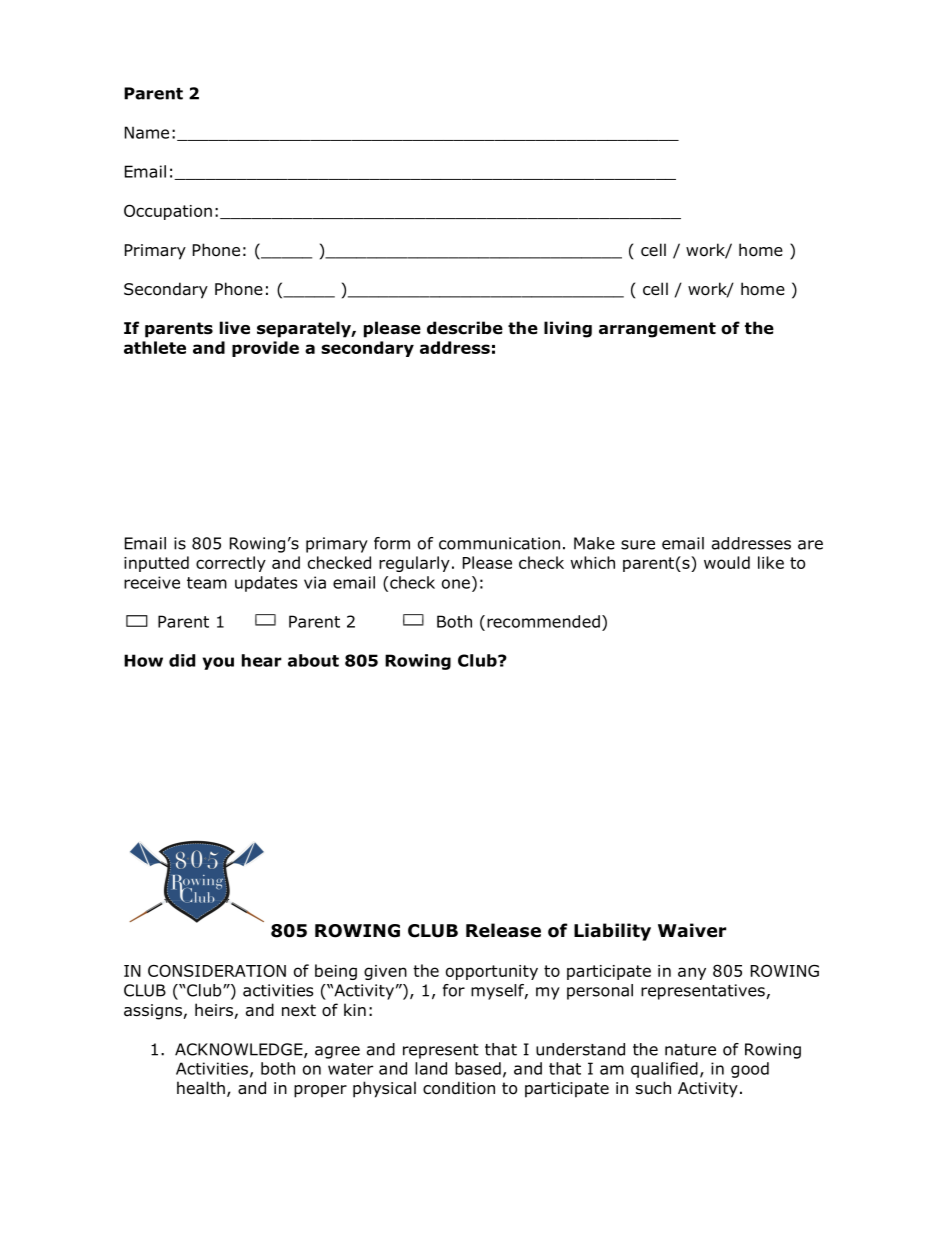 The image size is (952, 1233). I want to click on arrangement, so click(657, 330).
